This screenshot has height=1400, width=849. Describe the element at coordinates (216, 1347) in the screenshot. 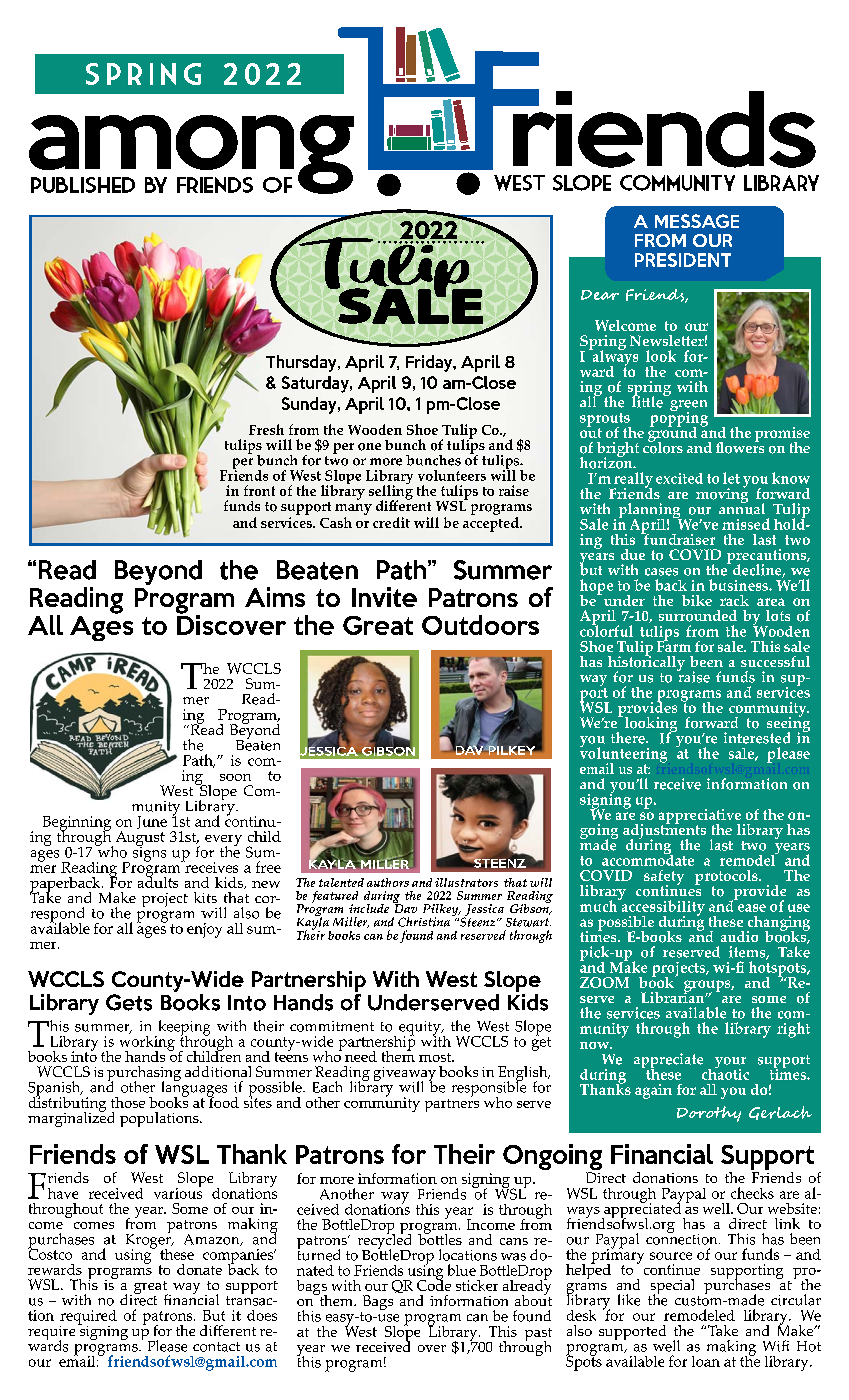

I see `contact` at that location.
